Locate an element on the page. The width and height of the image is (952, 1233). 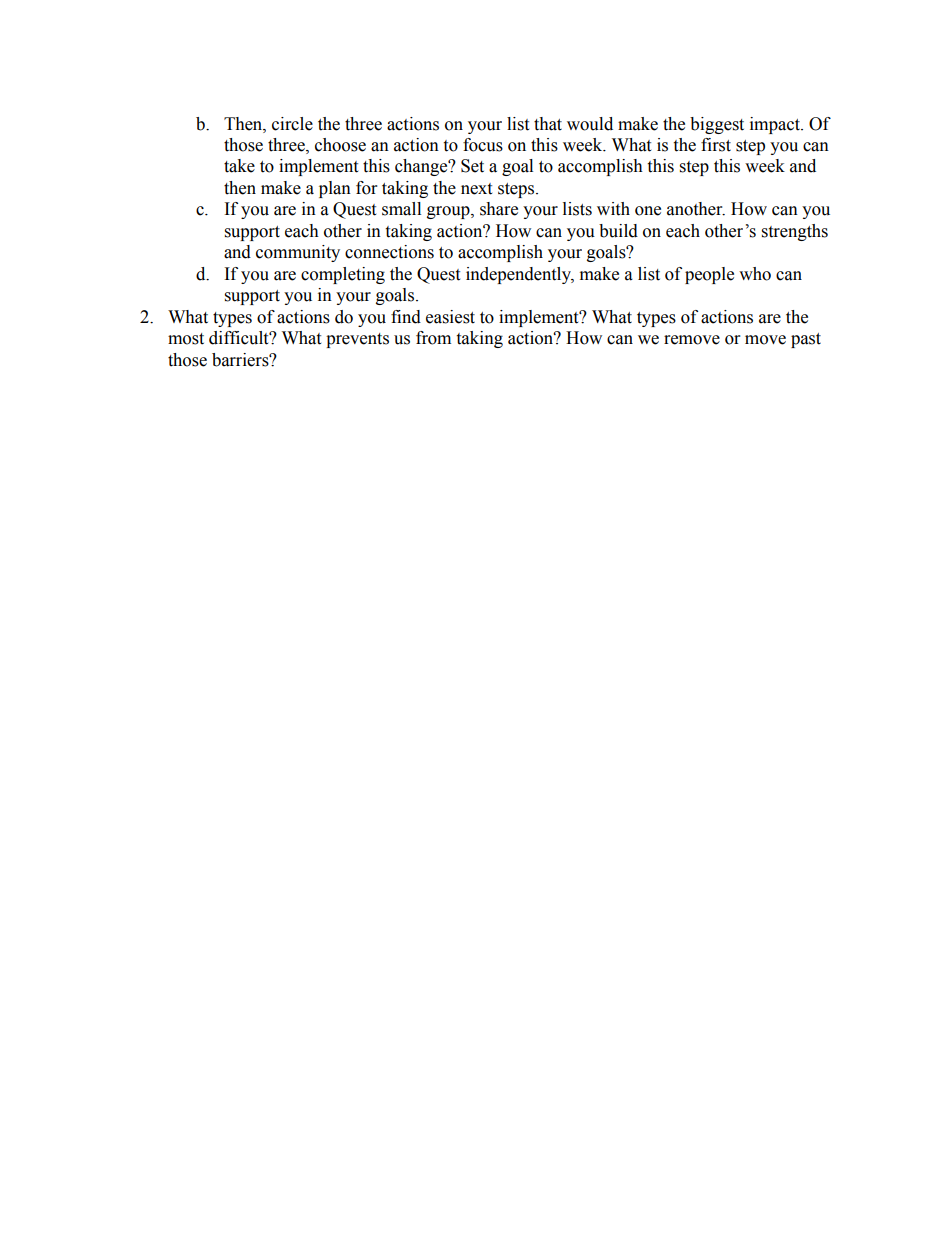
that is located at coordinates (548, 124).
